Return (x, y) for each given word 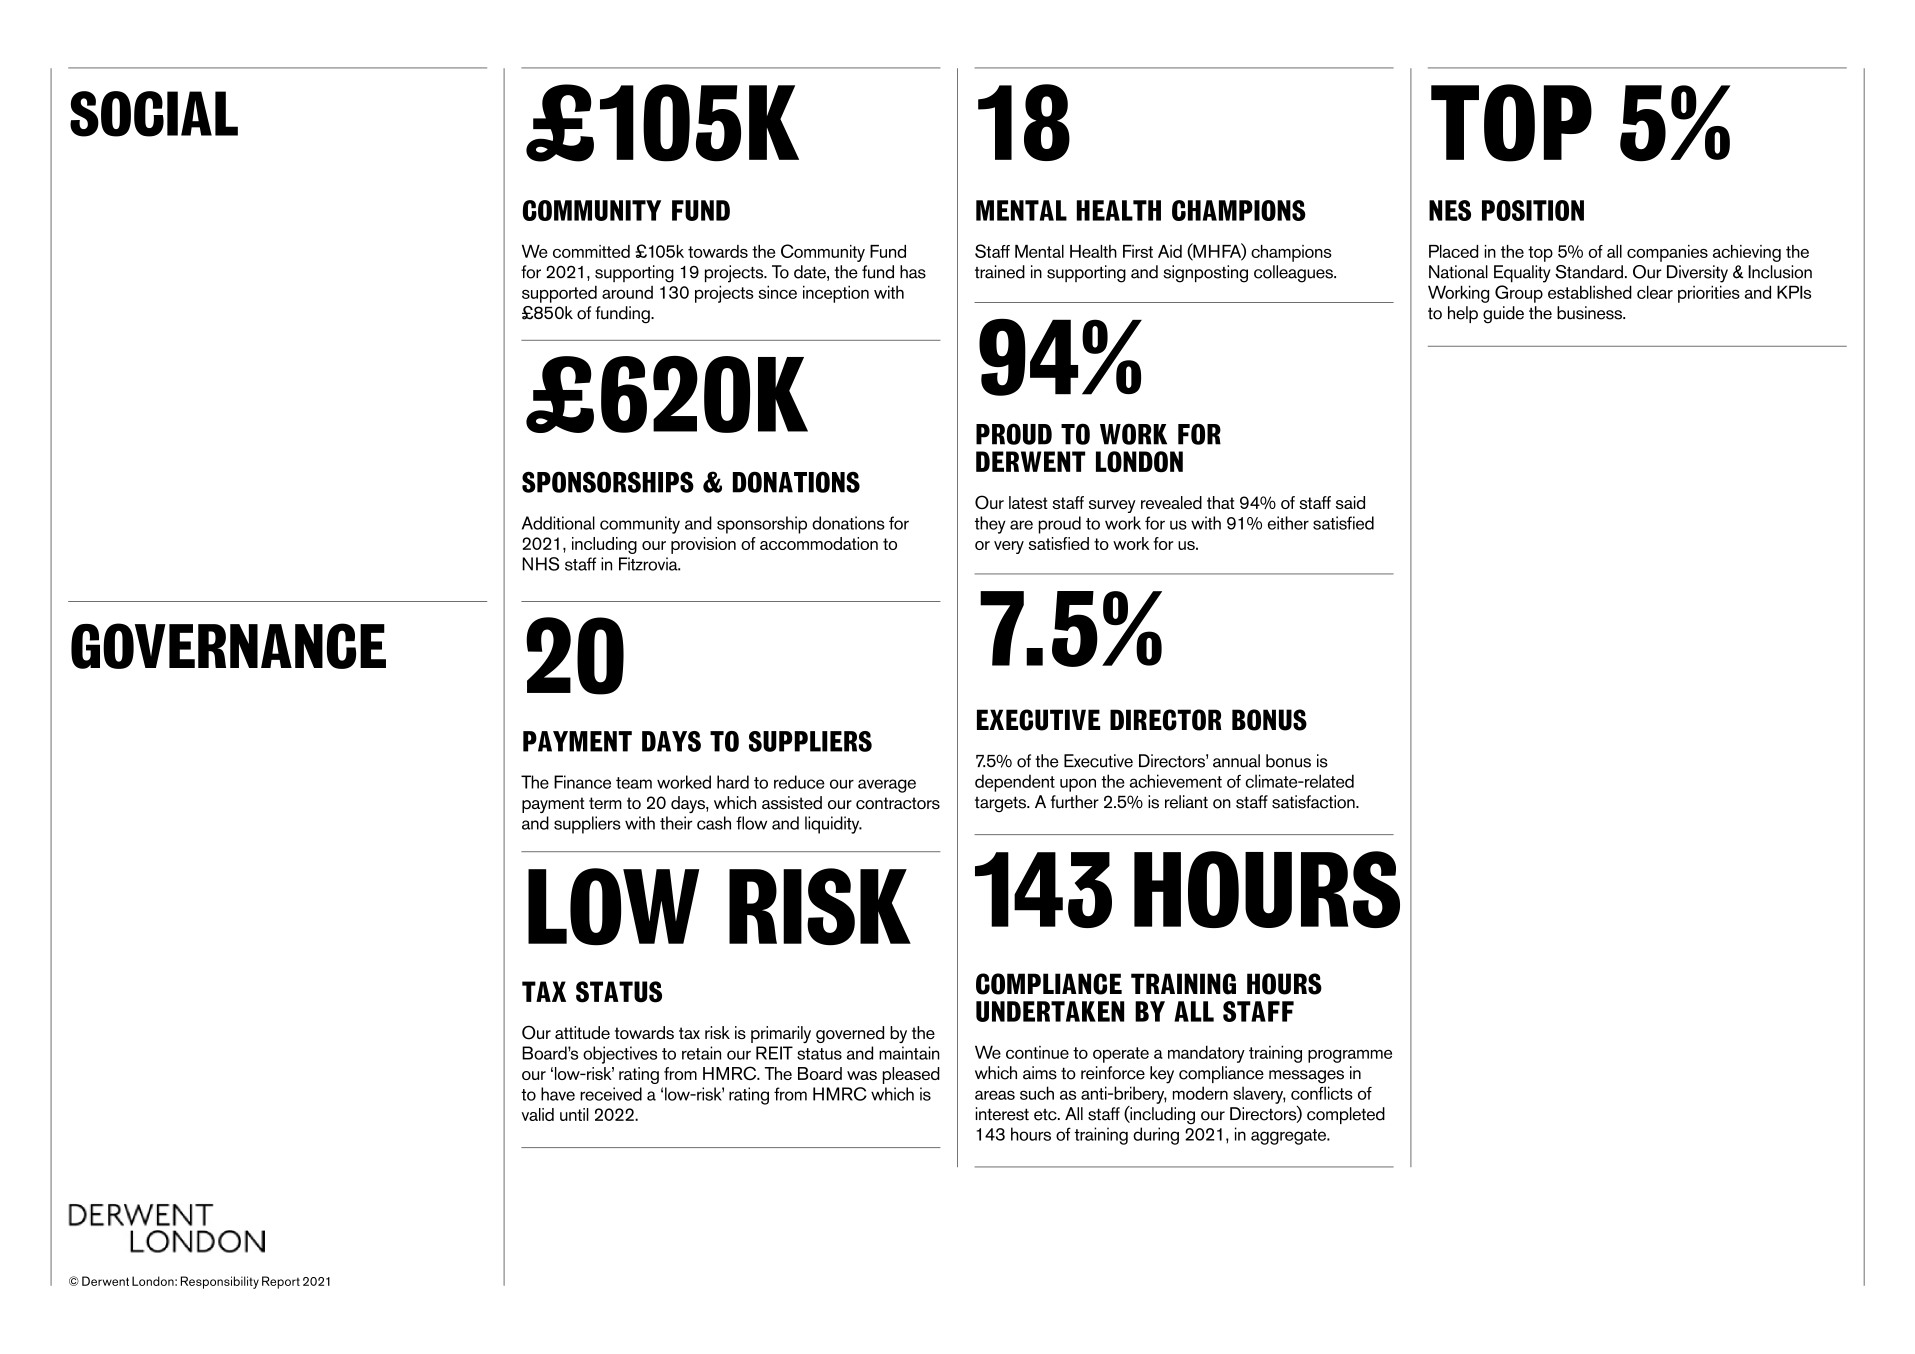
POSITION (1533, 210)
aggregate (1289, 1137)
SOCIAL (154, 114)
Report (281, 1282)
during (1156, 1136)
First (1138, 251)
